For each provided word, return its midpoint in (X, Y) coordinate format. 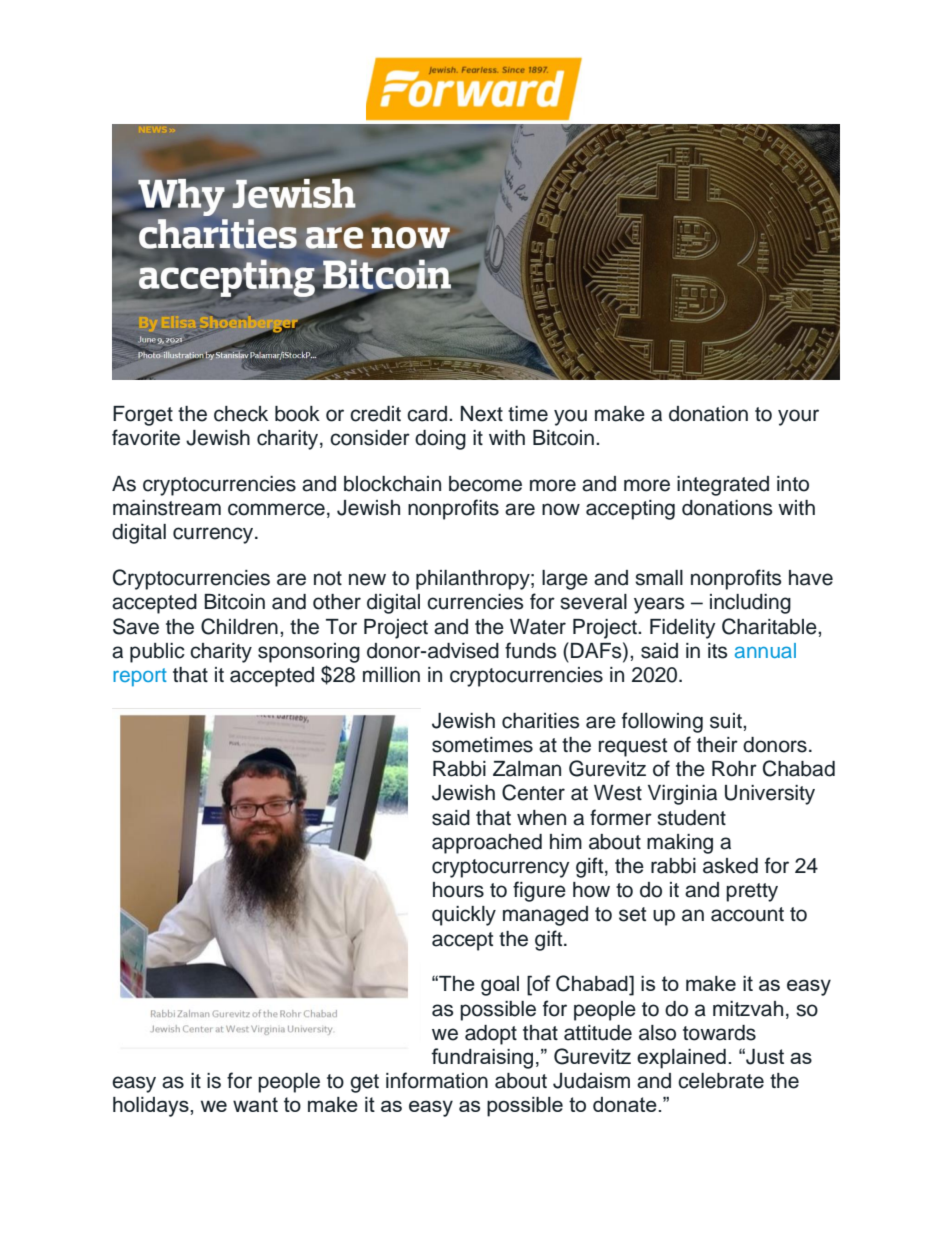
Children (239, 626)
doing (440, 440)
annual (765, 650)
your (798, 417)
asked (730, 866)
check (241, 414)
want (255, 1104)
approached (487, 844)
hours (458, 890)
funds (530, 650)
